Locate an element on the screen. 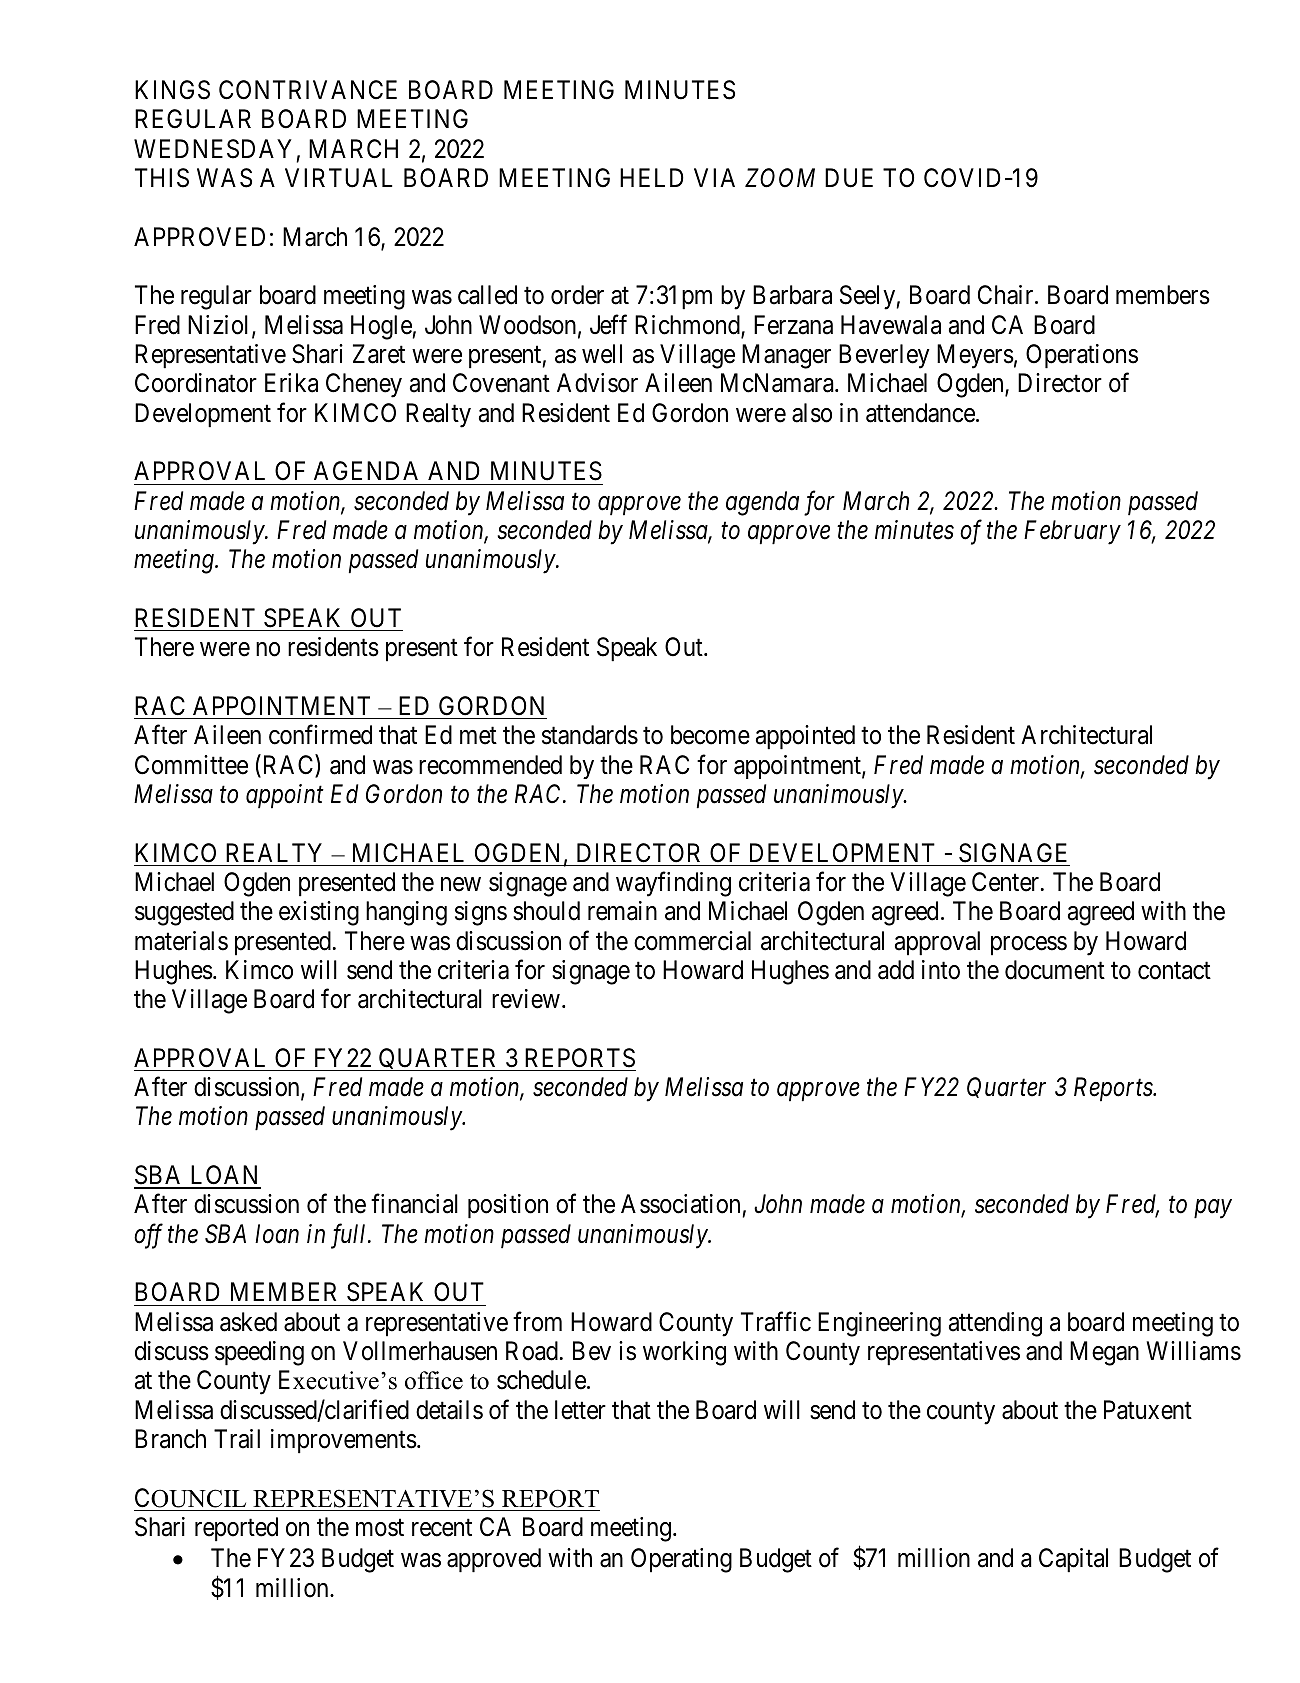  February is located at coordinates (1072, 532).
